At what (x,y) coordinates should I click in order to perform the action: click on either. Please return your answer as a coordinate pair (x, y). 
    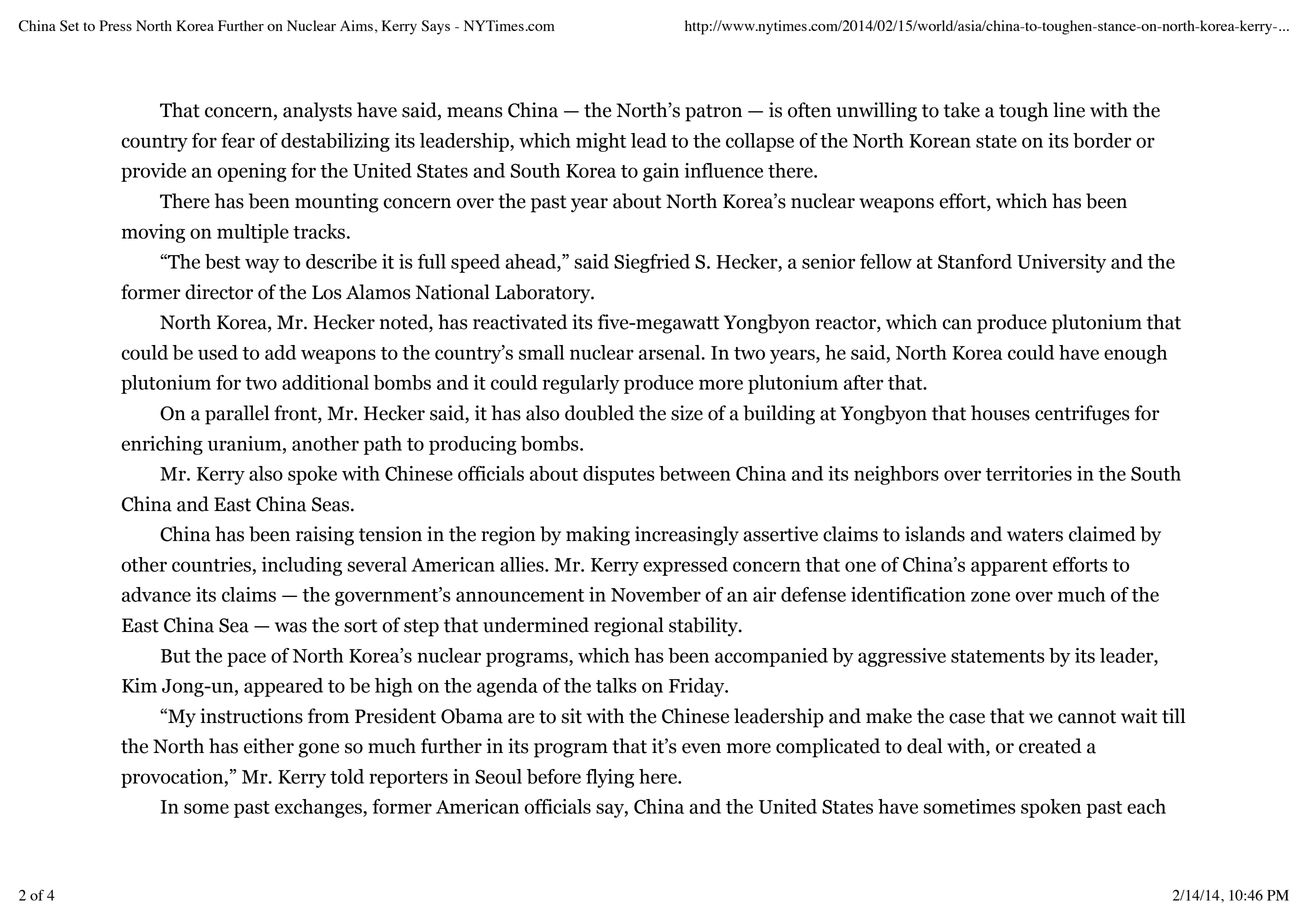
    Looking at the image, I should click on (269, 746).
